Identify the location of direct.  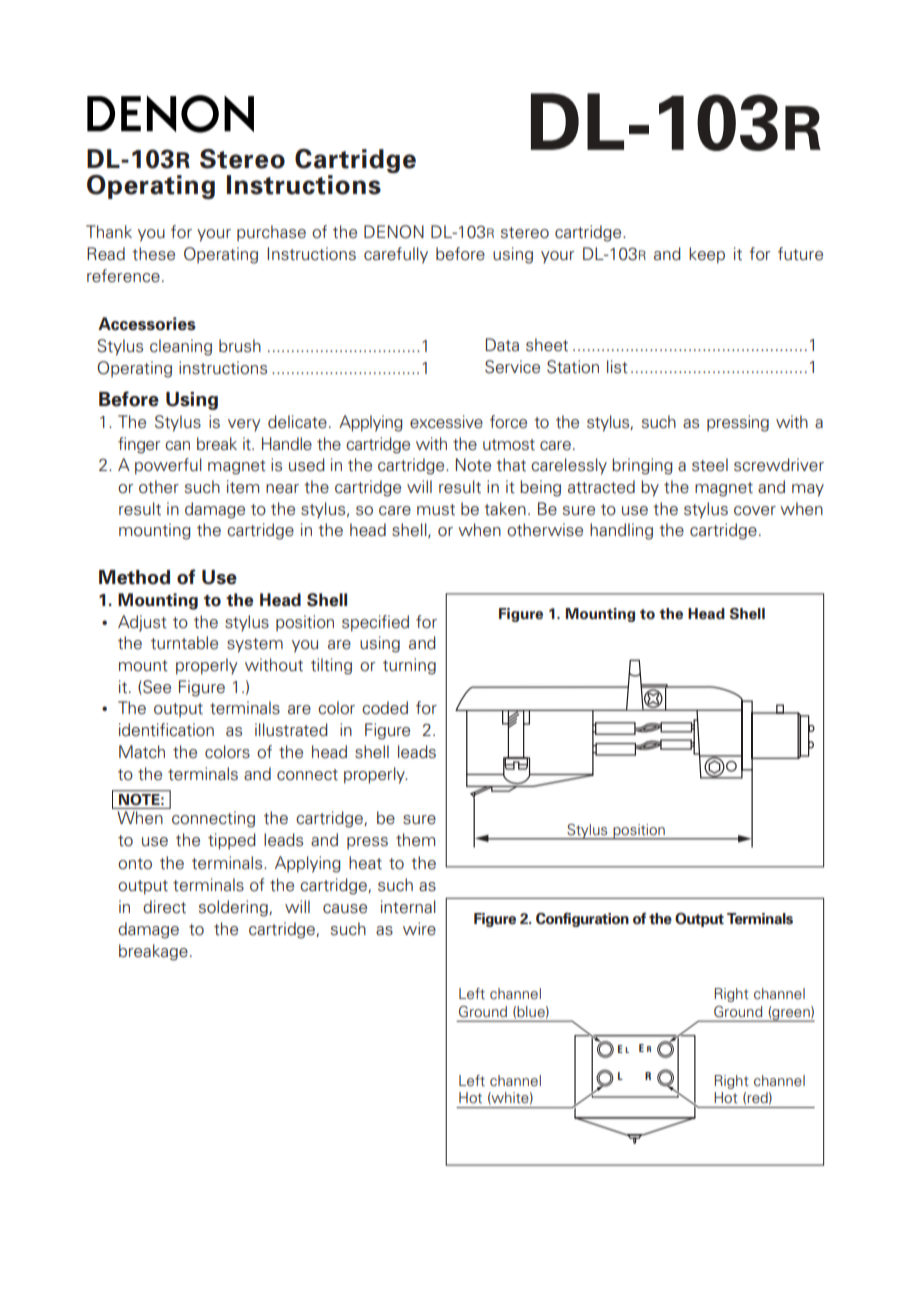
(164, 907).
